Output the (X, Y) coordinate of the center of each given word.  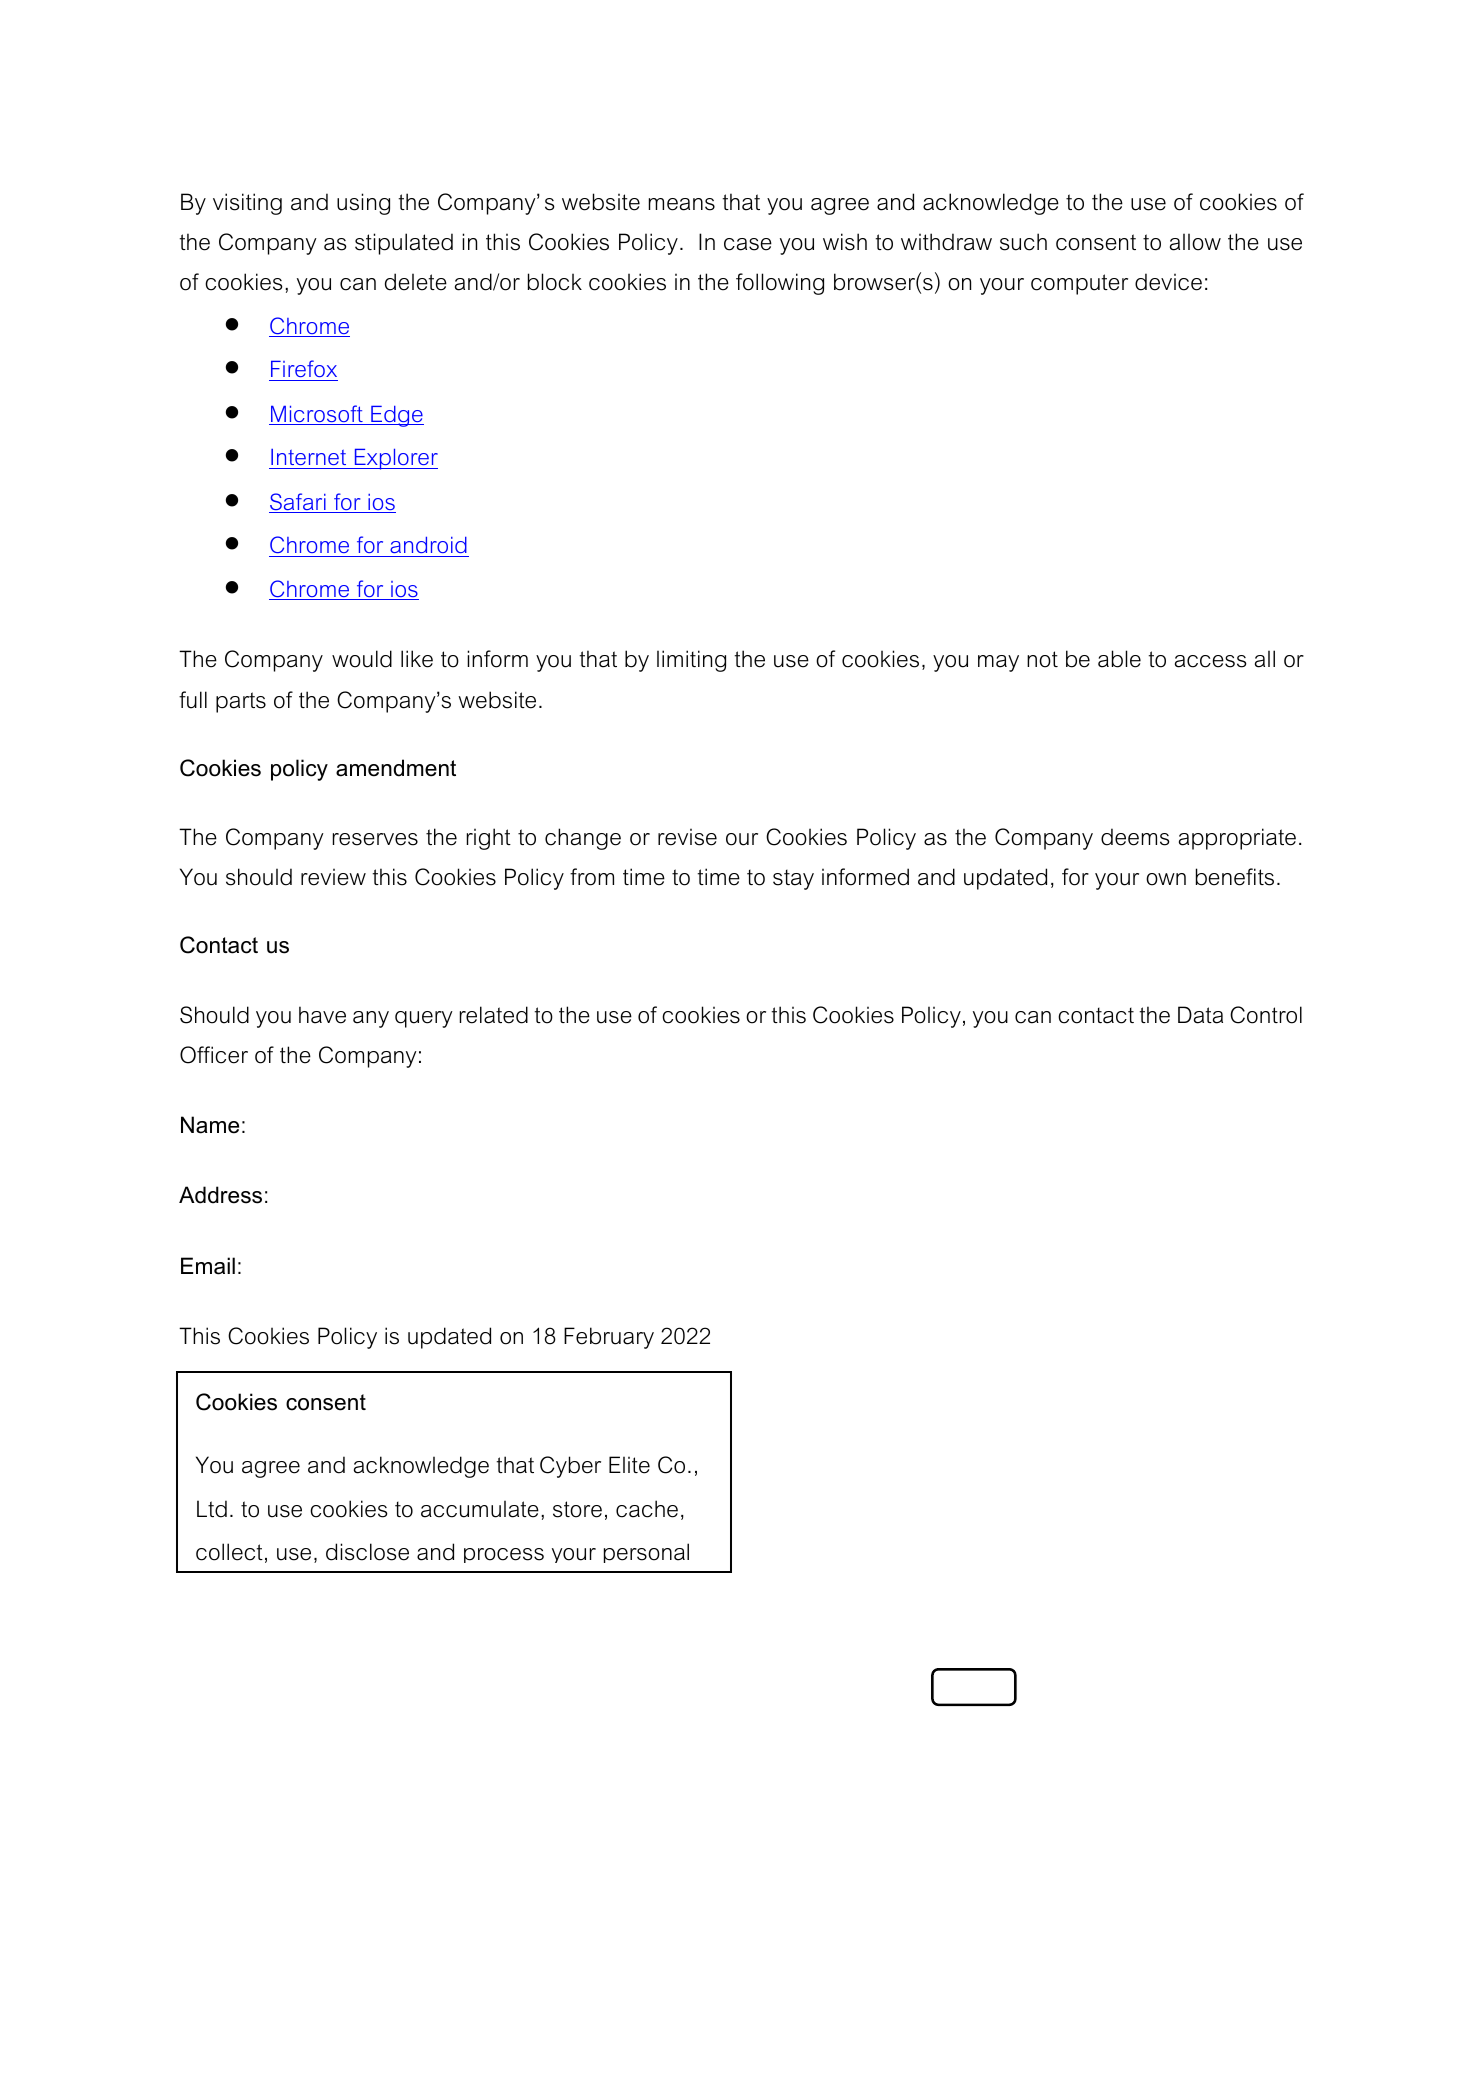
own (1166, 879)
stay (793, 879)
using (363, 204)
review (333, 877)
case (748, 244)
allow (1195, 242)
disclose (367, 1552)
